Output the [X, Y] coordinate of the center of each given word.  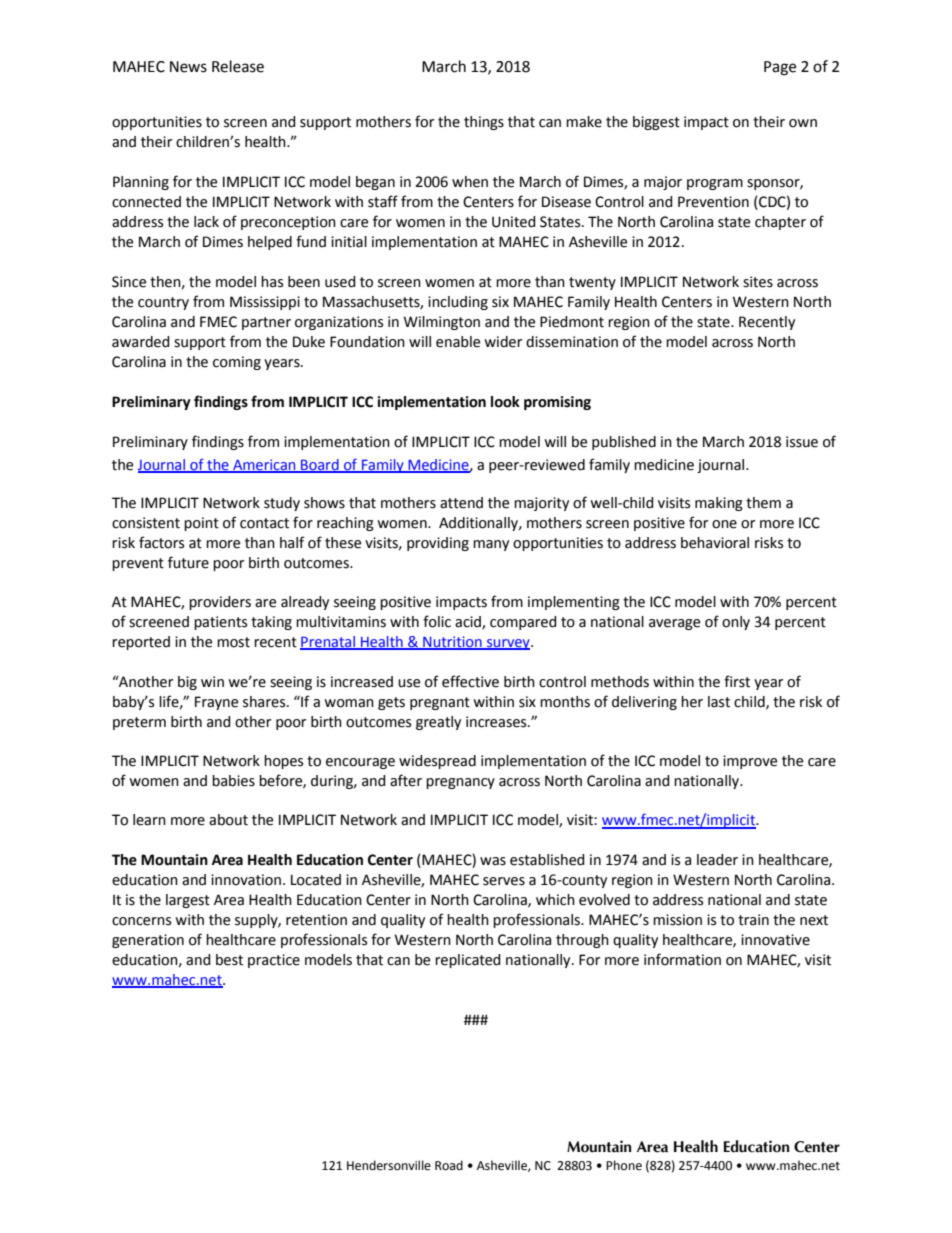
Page [780, 68]
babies [233, 781]
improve [750, 762]
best [229, 960]
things [484, 123]
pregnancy [460, 783]
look [505, 402]
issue [802, 442]
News [188, 67]
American [264, 465]
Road [449, 1165]
